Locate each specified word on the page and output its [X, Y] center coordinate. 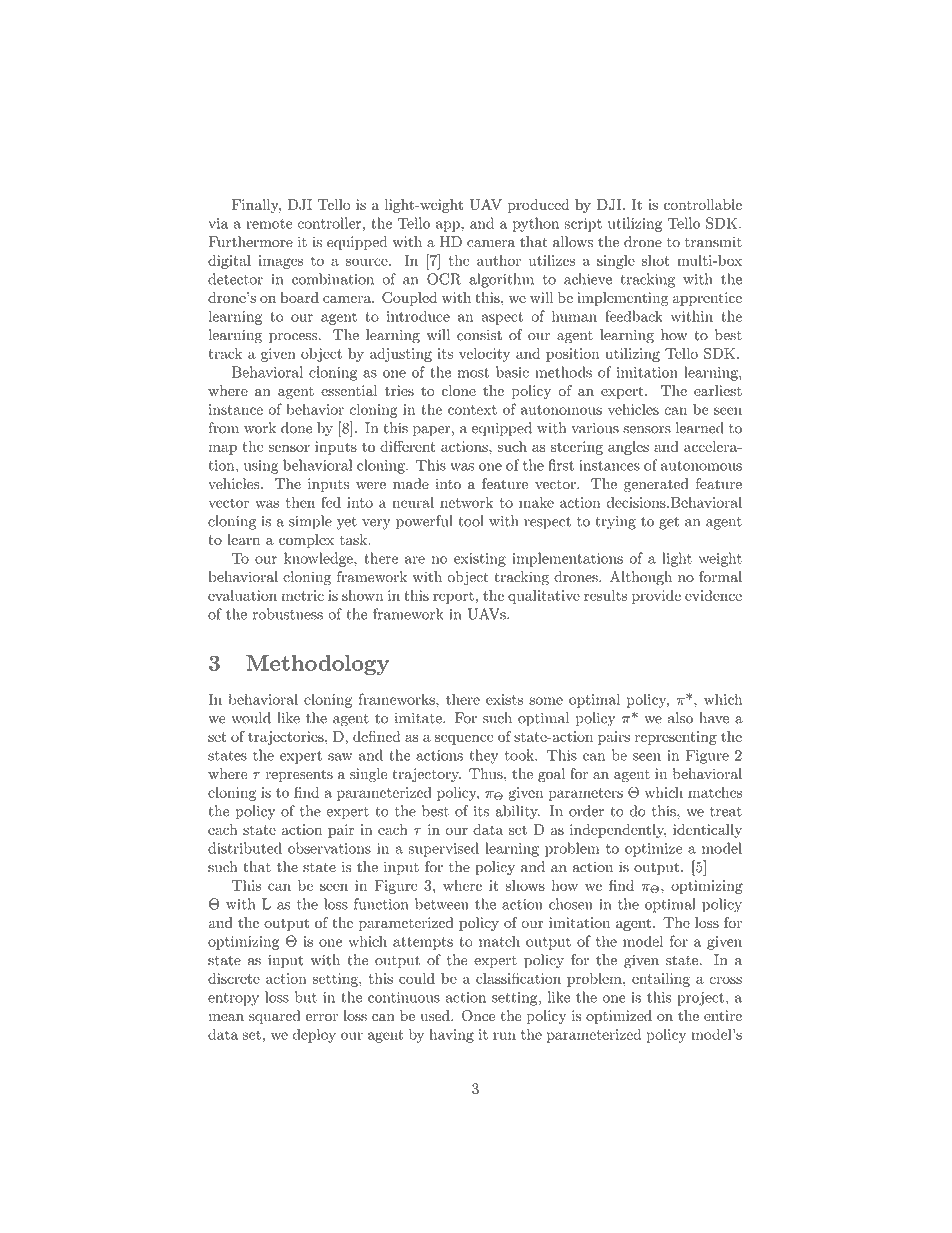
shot [656, 260]
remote [269, 224]
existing [480, 560]
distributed [245, 848]
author [499, 260]
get [669, 523]
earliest [718, 390]
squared [275, 1017]
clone [459, 390]
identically [707, 831]
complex [306, 541]
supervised [444, 849]
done [296, 428]
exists [504, 699]
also [680, 718]
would [251, 718]
